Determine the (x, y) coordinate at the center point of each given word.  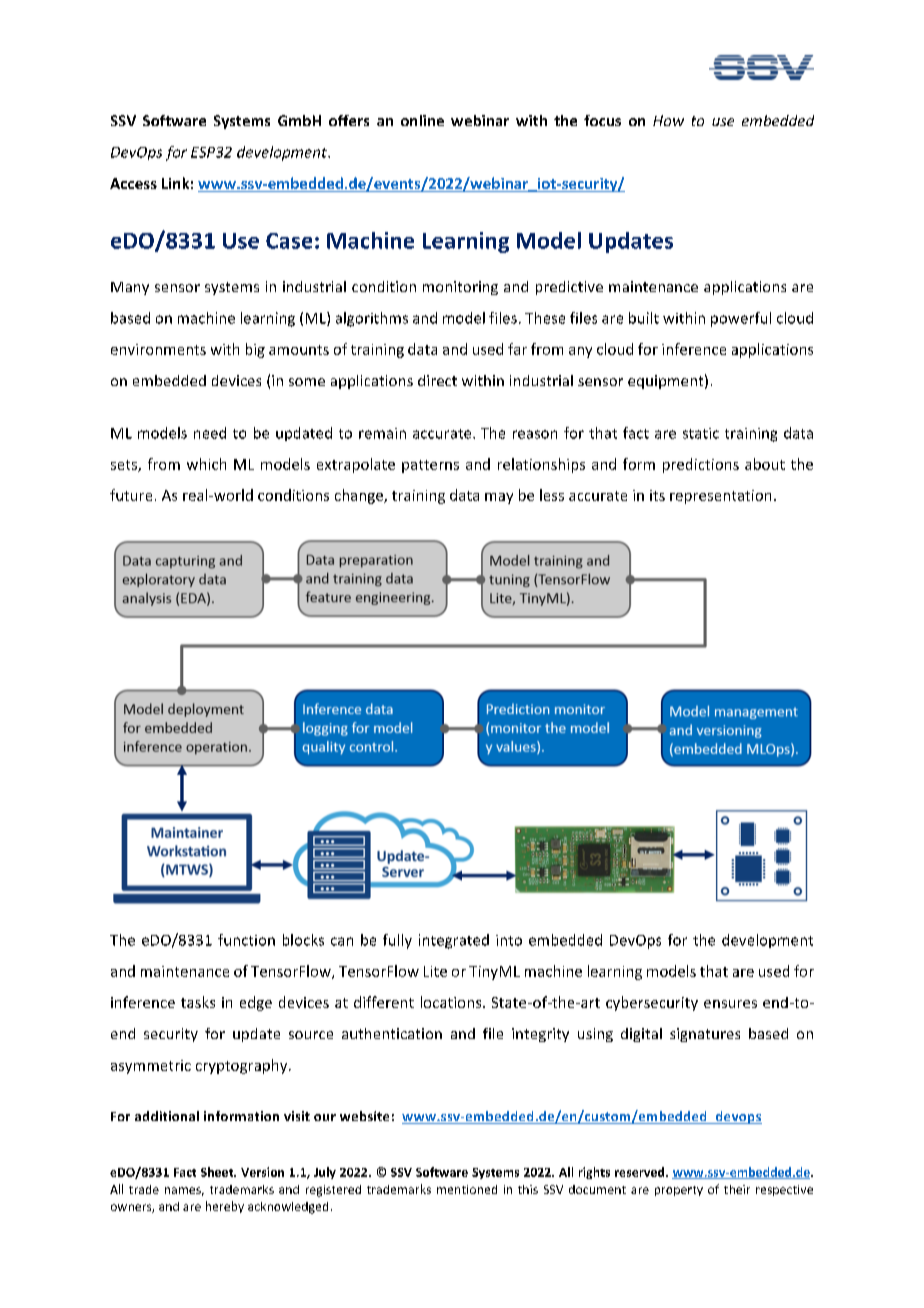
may (499, 498)
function (246, 940)
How (668, 120)
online (422, 120)
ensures (730, 1004)
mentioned (467, 1189)
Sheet (218, 1172)
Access (133, 183)
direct (437, 380)
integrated (454, 941)
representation (720, 497)
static (701, 433)
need (210, 433)
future (131, 495)
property (679, 1191)
